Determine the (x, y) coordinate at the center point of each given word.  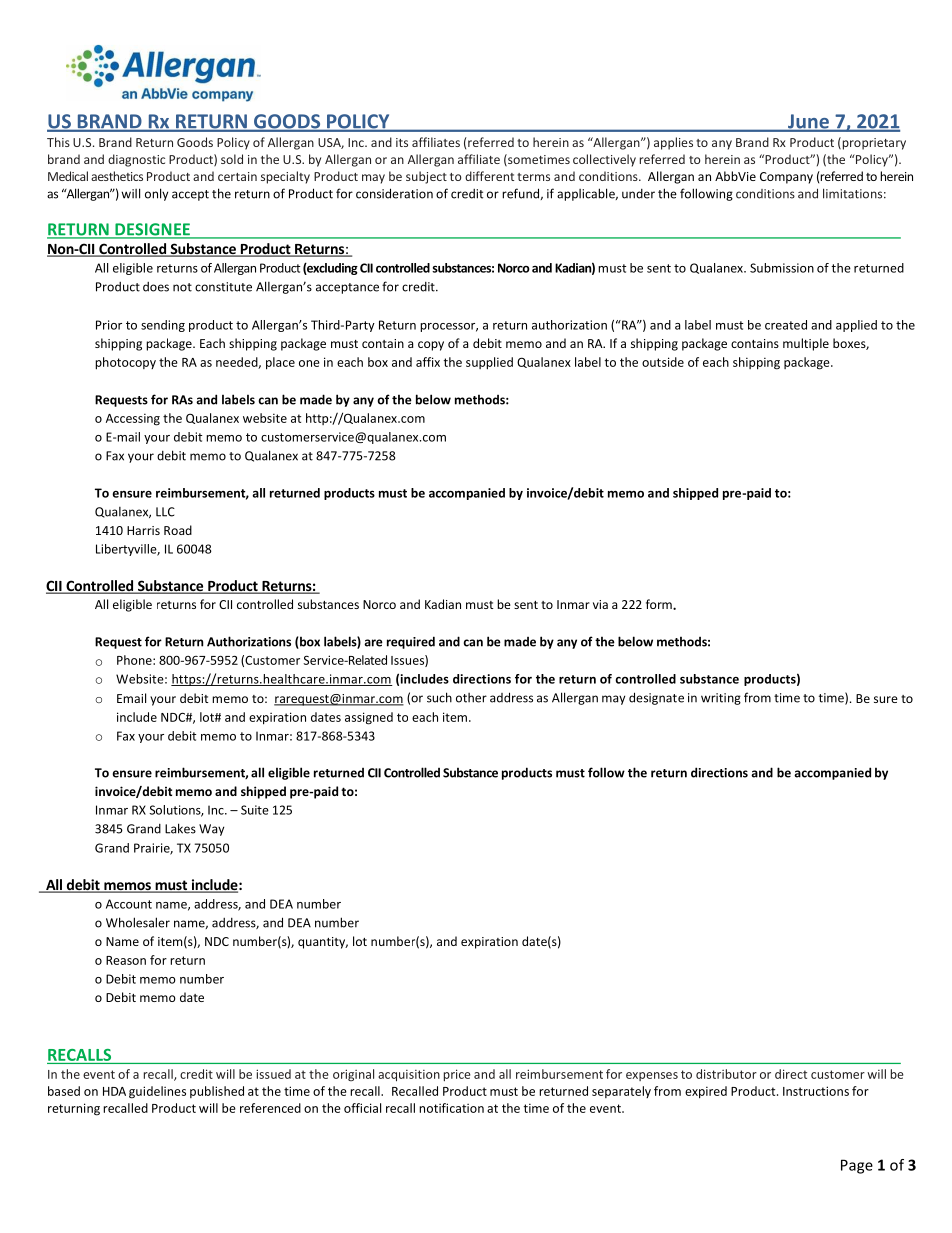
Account (129, 904)
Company (786, 178)
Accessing (133, 419)
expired (706, 1092)
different (489, 176)
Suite (255, 810)
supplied (489, 363)
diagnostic (136, 160)
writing (721, 699)
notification (451, 1108)
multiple (806, 344)
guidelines (157, 1092)
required (411, 642)
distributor (726, 1074)
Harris (143, 530)
